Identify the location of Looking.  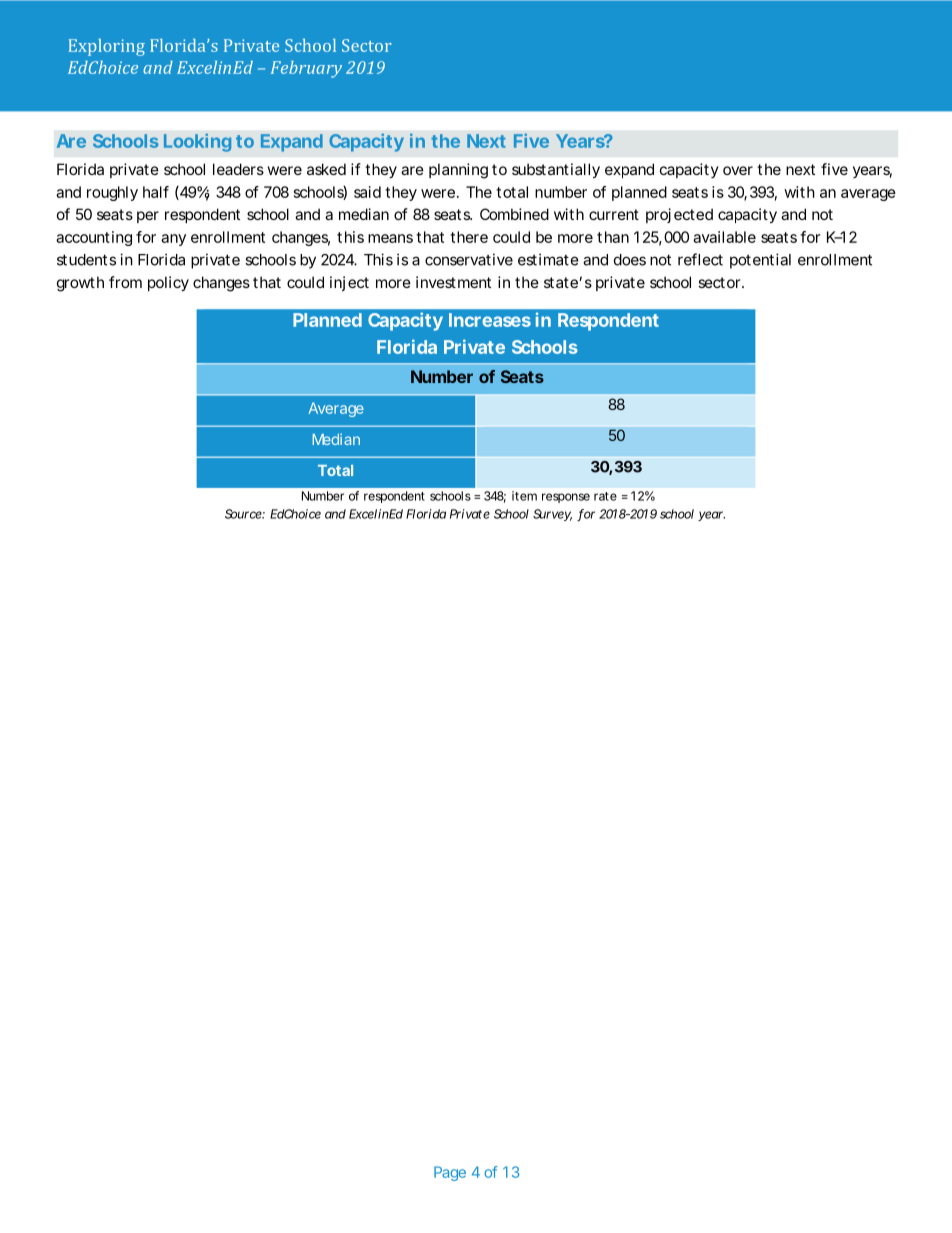
(197, 143).
